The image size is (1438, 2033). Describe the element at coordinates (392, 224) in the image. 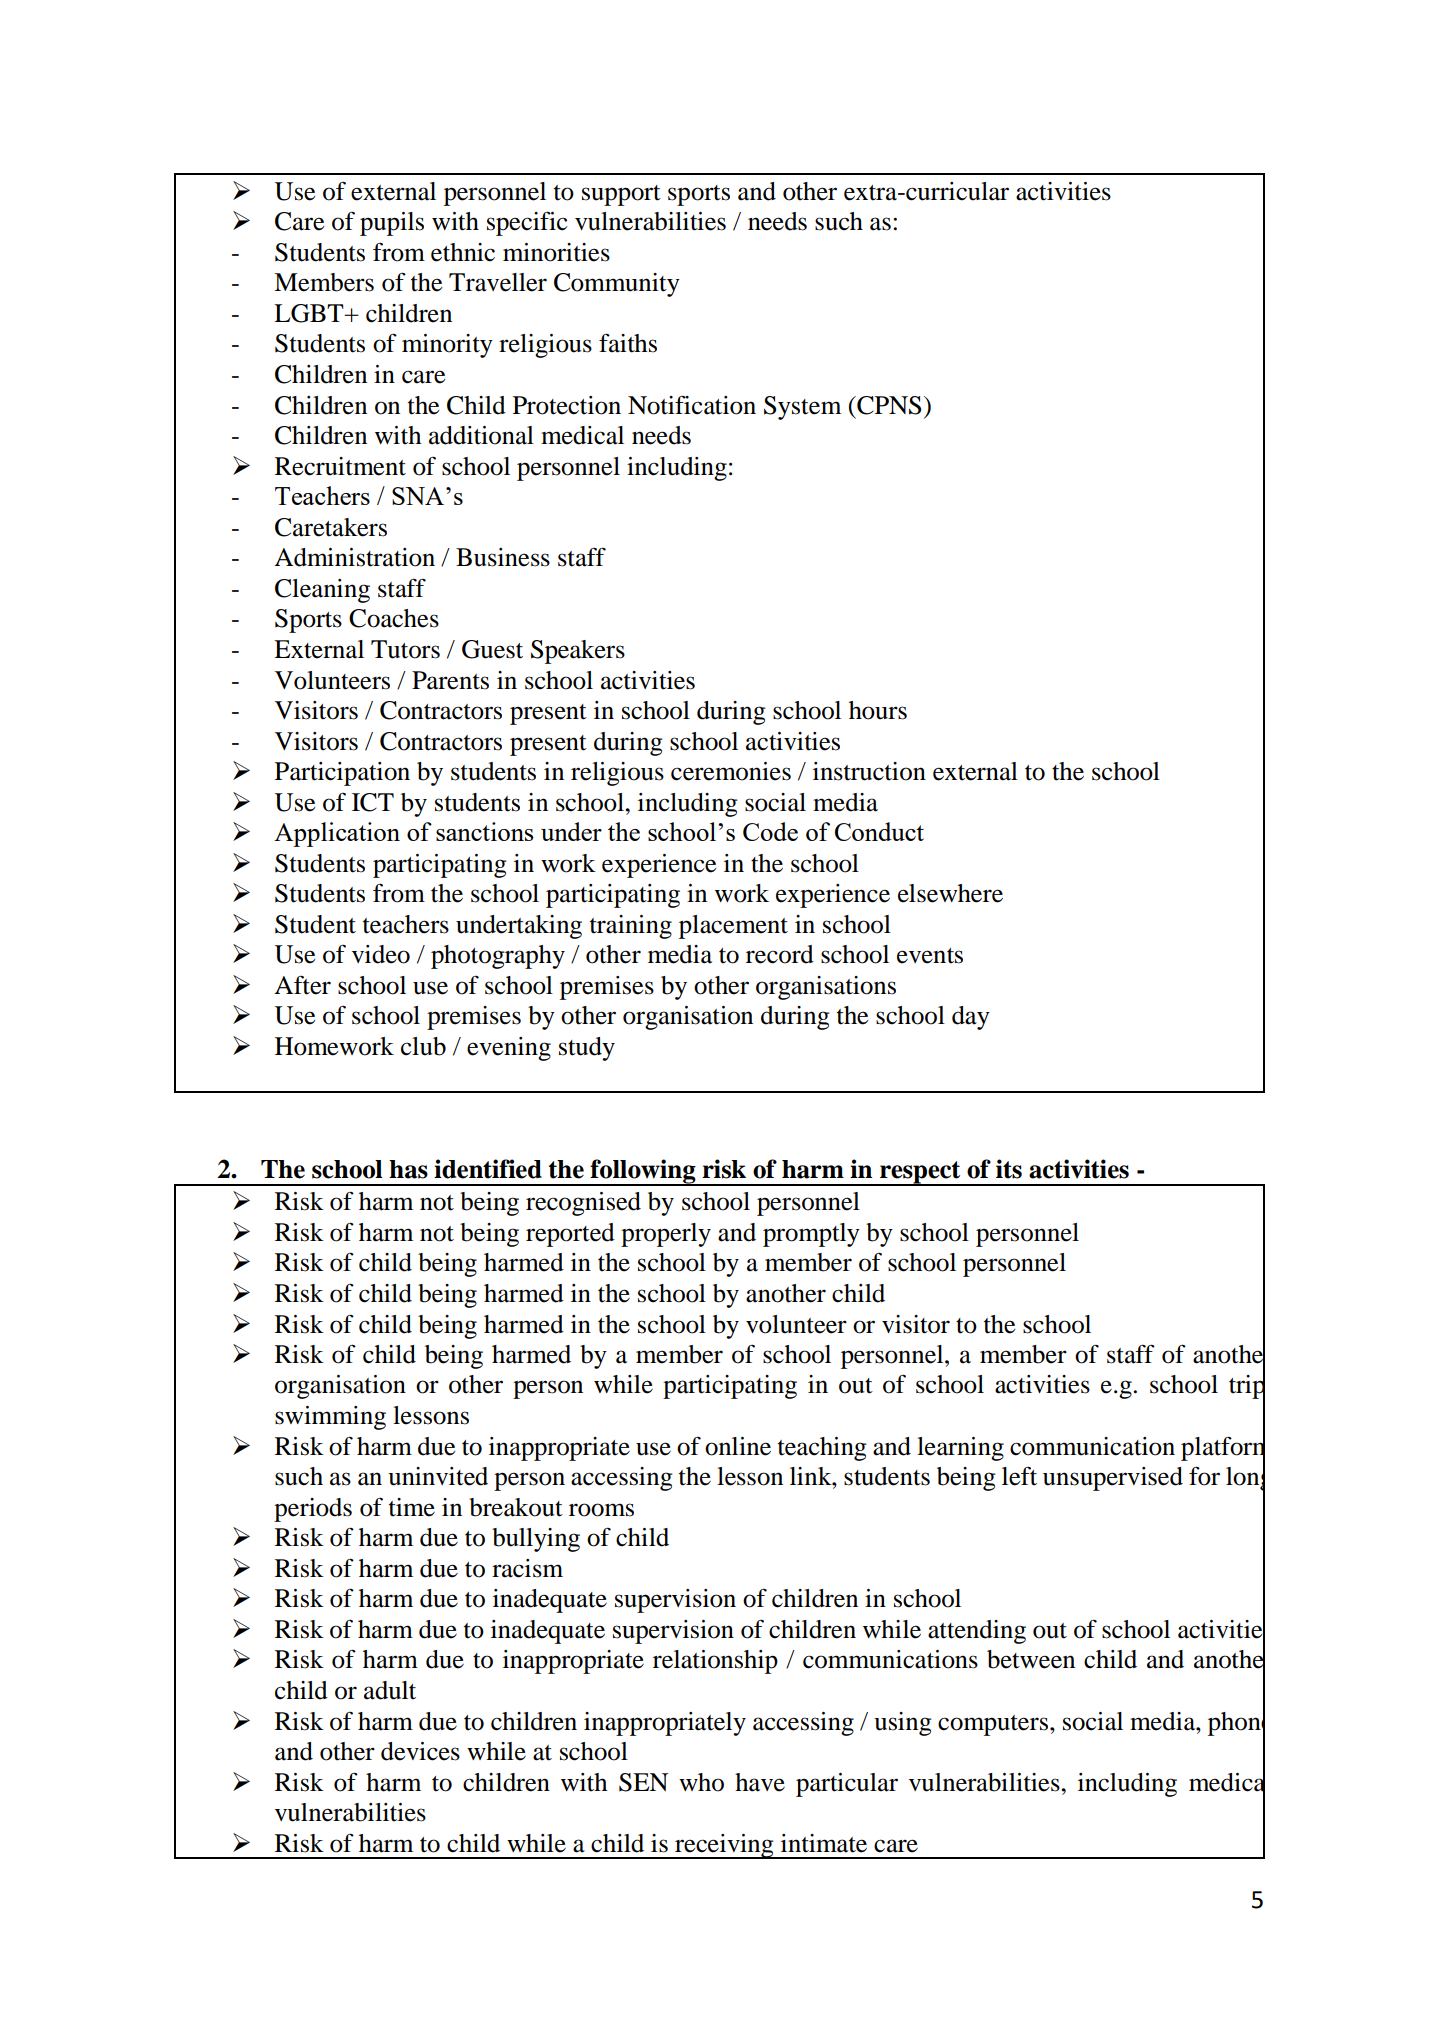

I see `pupils` at that location.
